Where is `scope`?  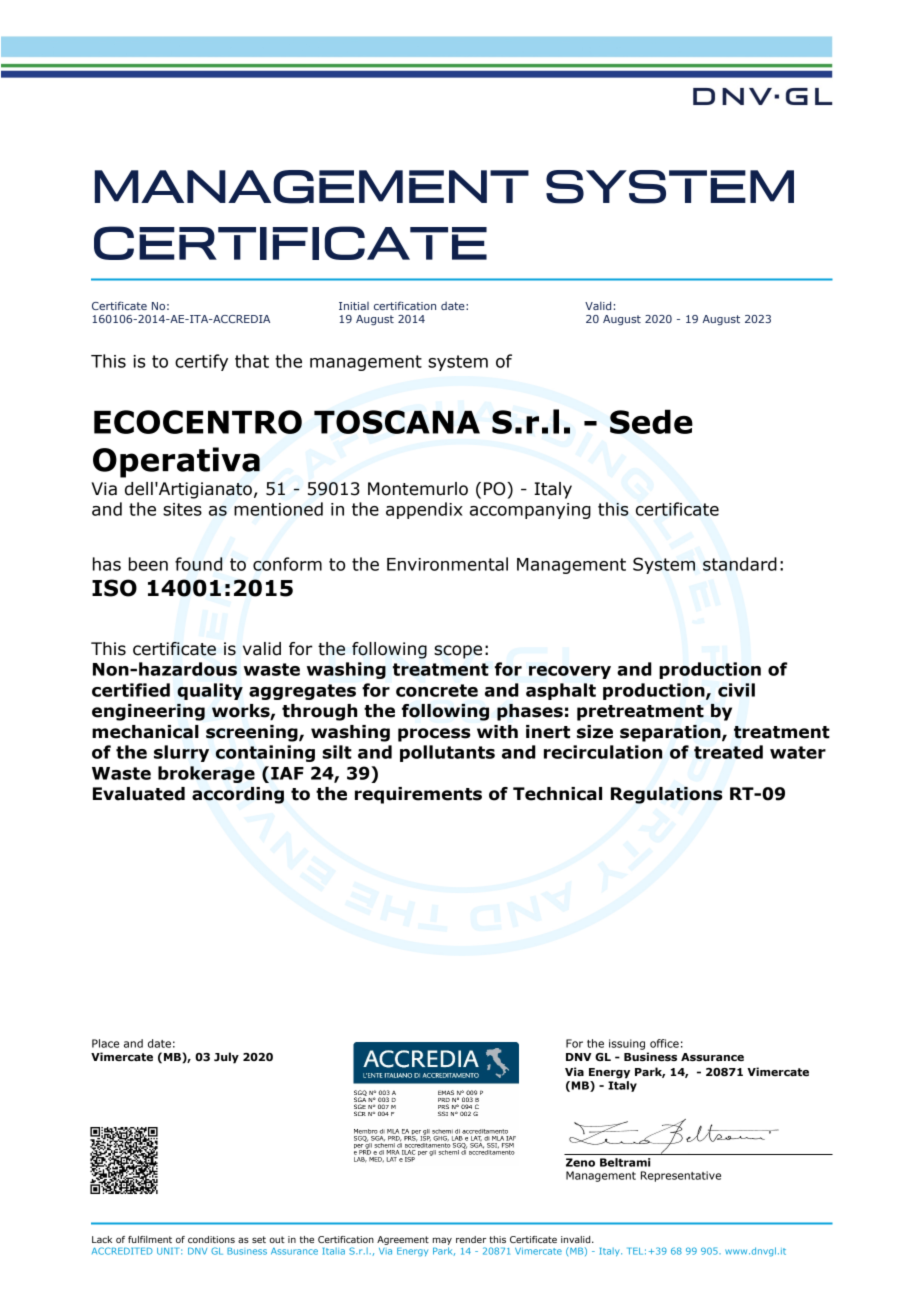 scope is located at coordinates (458, 652).
